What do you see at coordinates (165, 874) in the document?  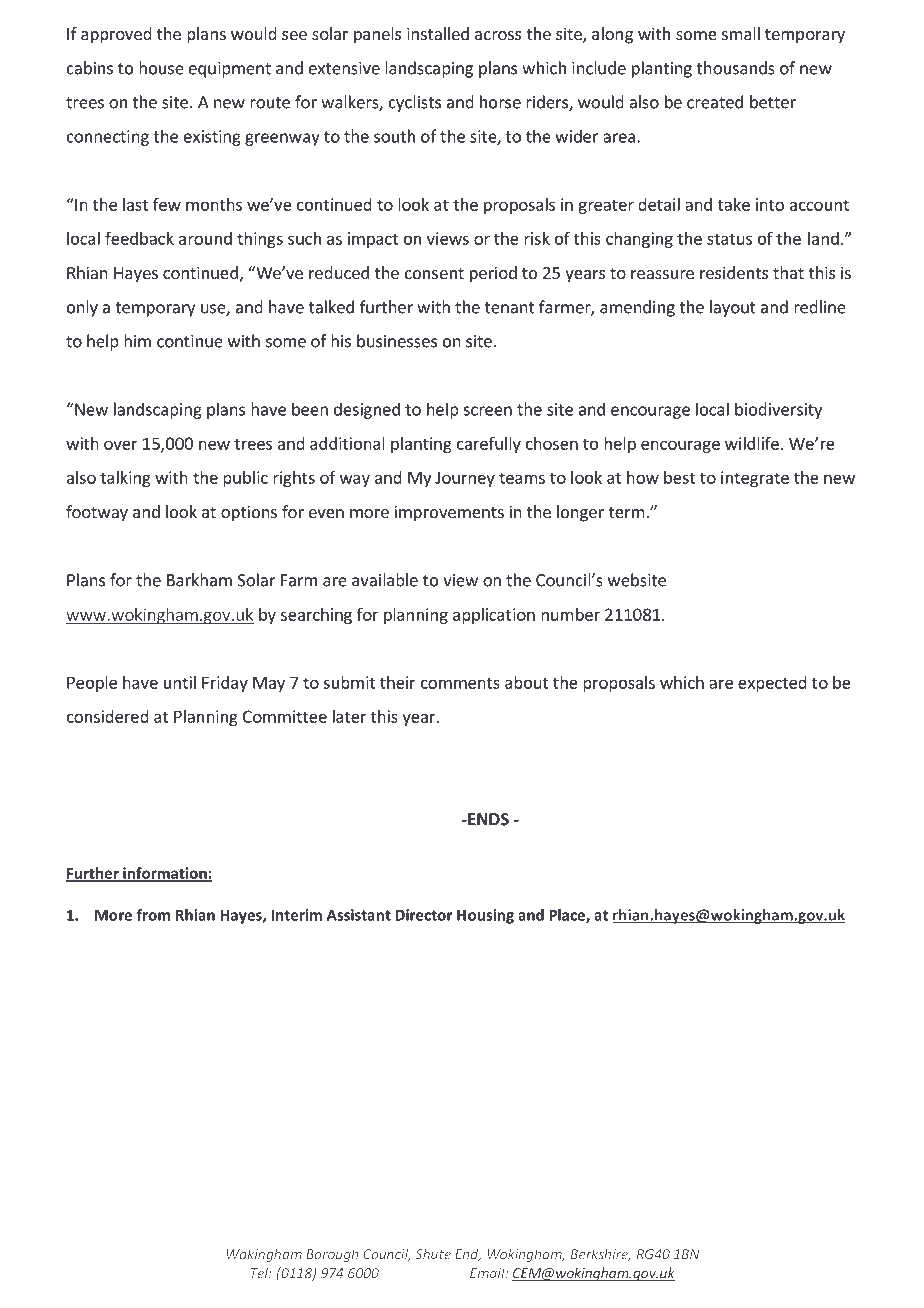 I see `information` at bounding box center [165, 874].
